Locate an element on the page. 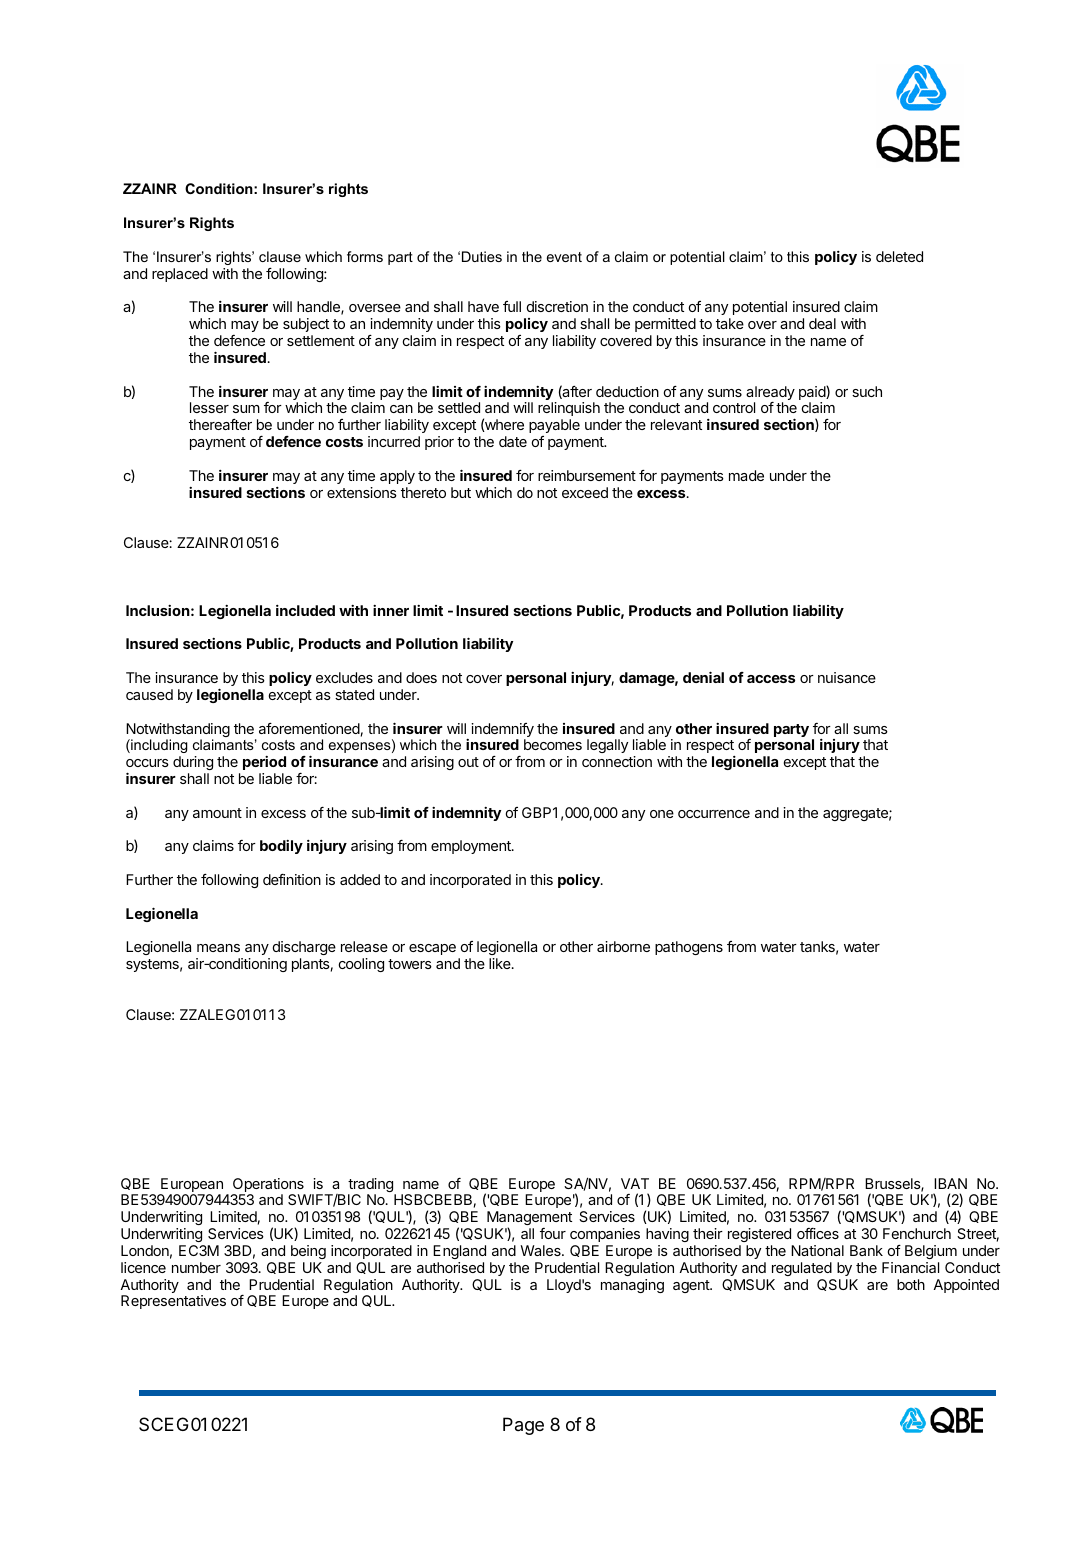  Operations is located at coordinates (269, 1186).
